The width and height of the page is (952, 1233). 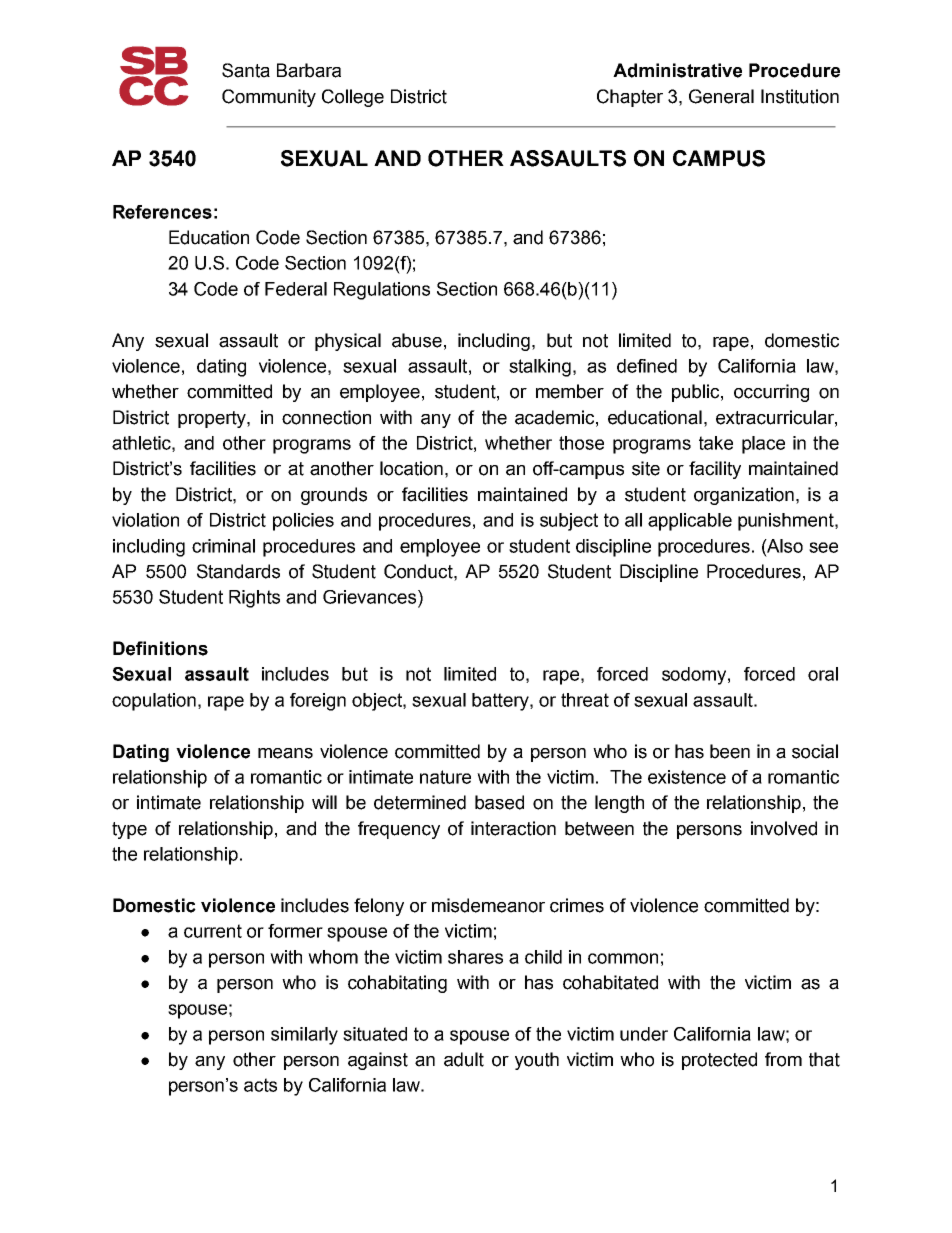 What do you see at coordinates (744, 496) in the page?
I see `organization` at bounding box center [744, 496].
